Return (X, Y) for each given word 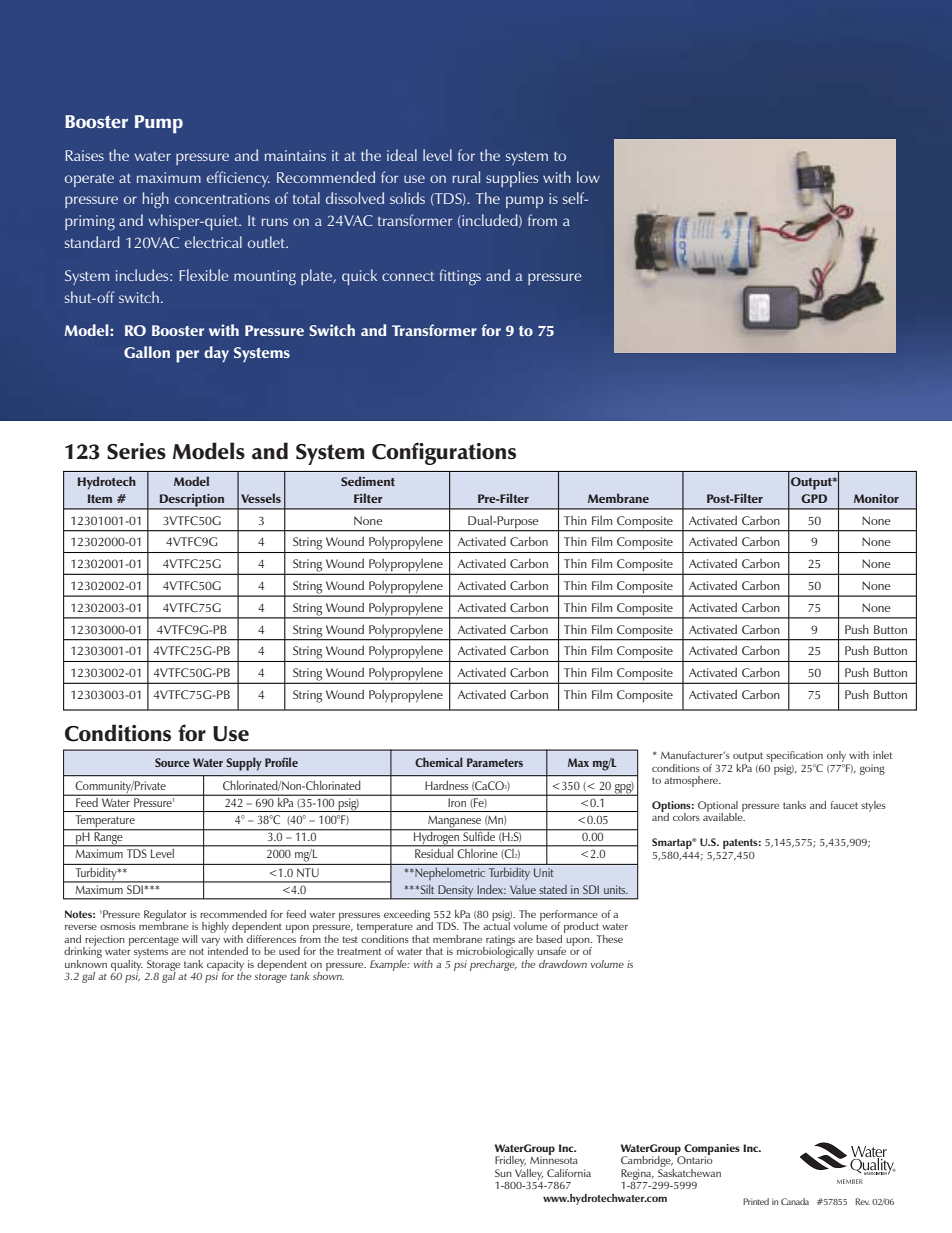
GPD (814, 498)
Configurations (444, 453)
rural (466, 177)
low (588, 177)
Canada (795, 1201)
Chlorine (477, 853)
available (724, 816)
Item (100, 498)
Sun (503, 1173)
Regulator (165, 916)
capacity (225, 966)
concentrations (222, 198)
